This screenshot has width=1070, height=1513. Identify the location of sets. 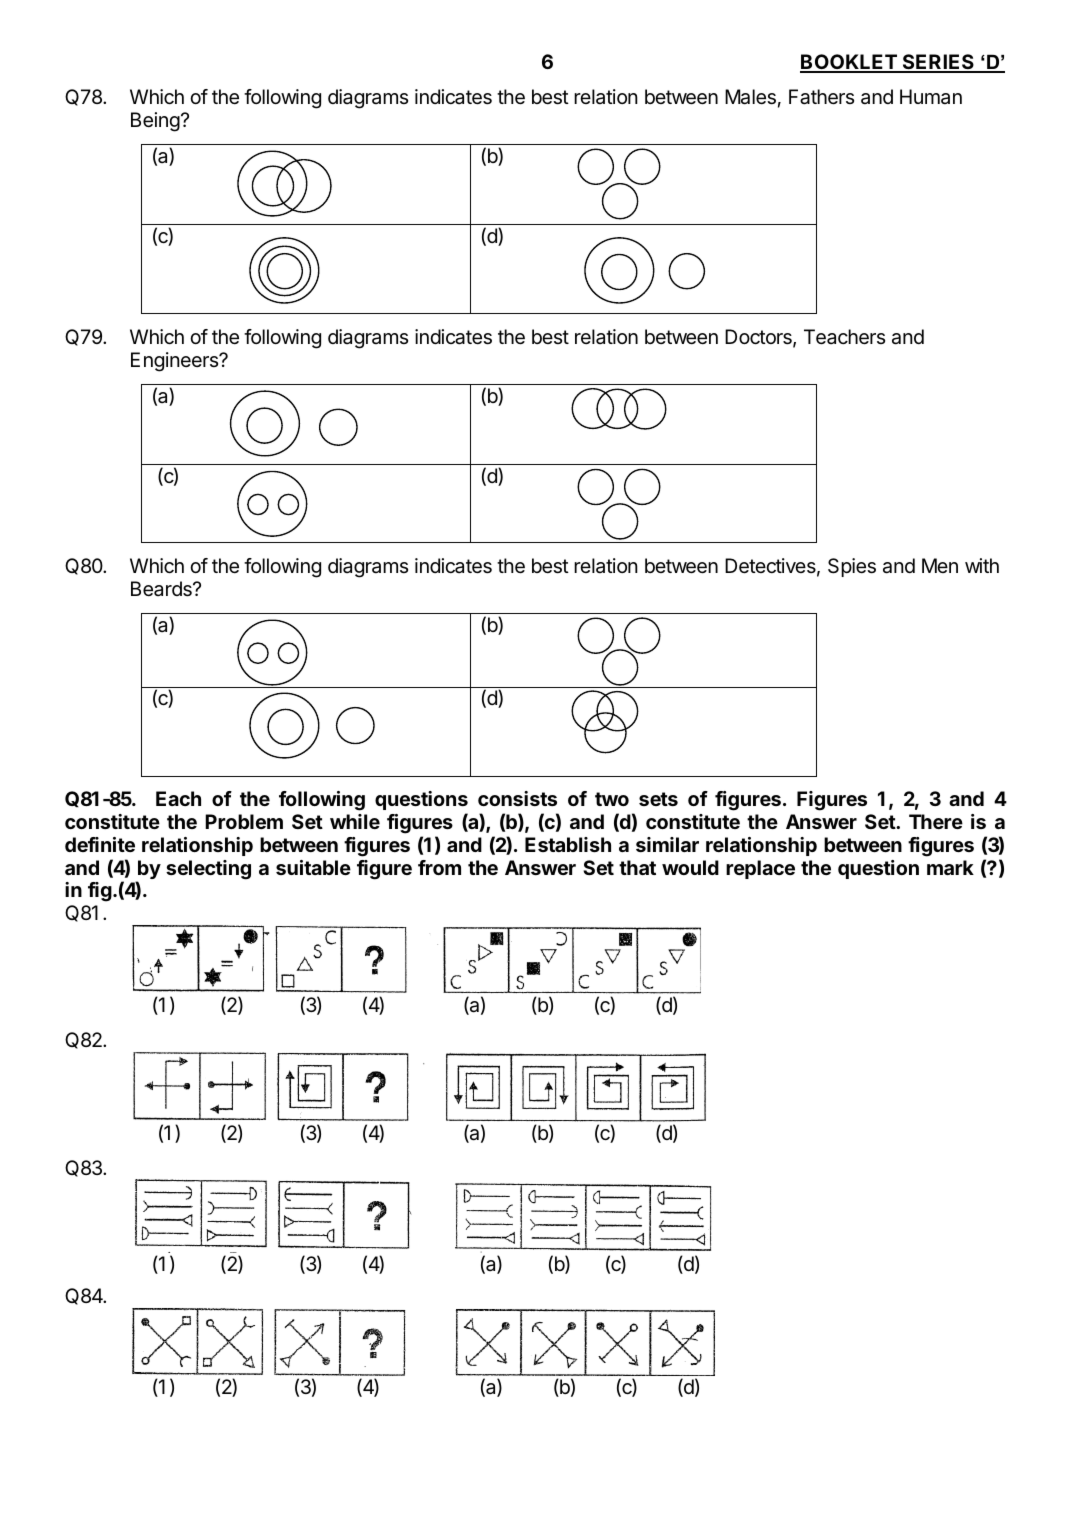
(658, 799).
